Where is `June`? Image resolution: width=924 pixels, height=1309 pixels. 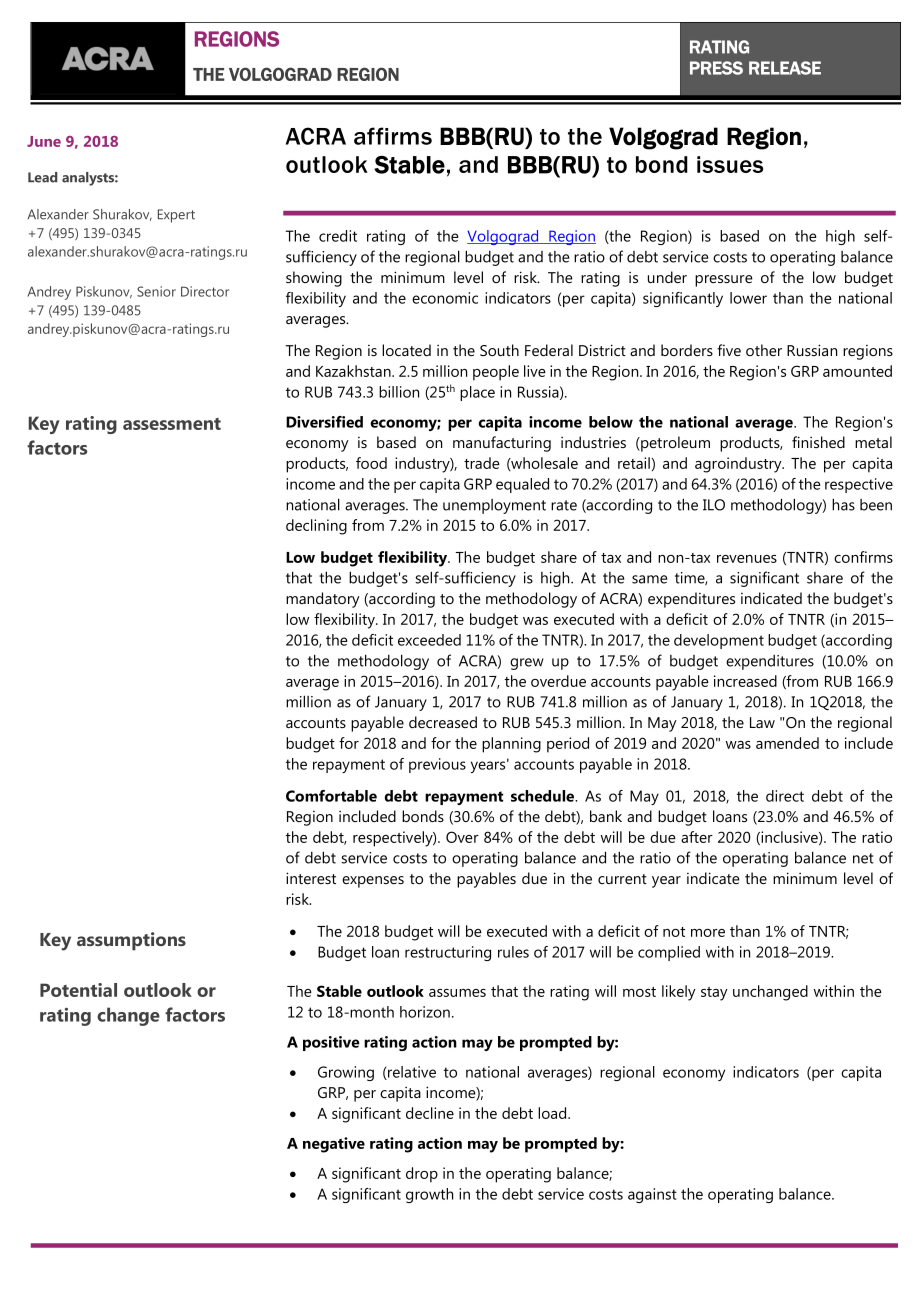 June is located at coordinates (44, 141).
